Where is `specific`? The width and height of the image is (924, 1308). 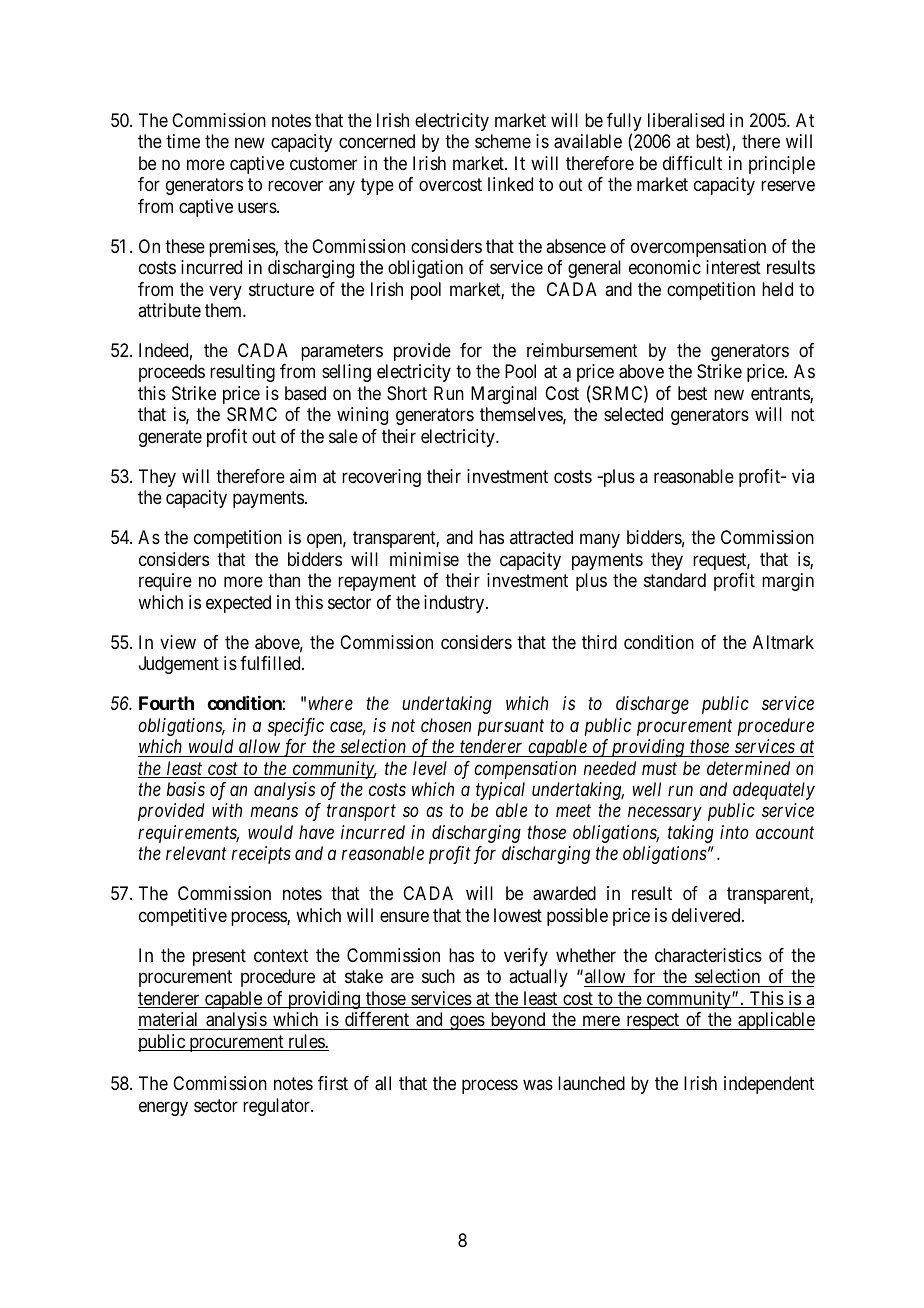
specific is located at coordinates (296, 727).
